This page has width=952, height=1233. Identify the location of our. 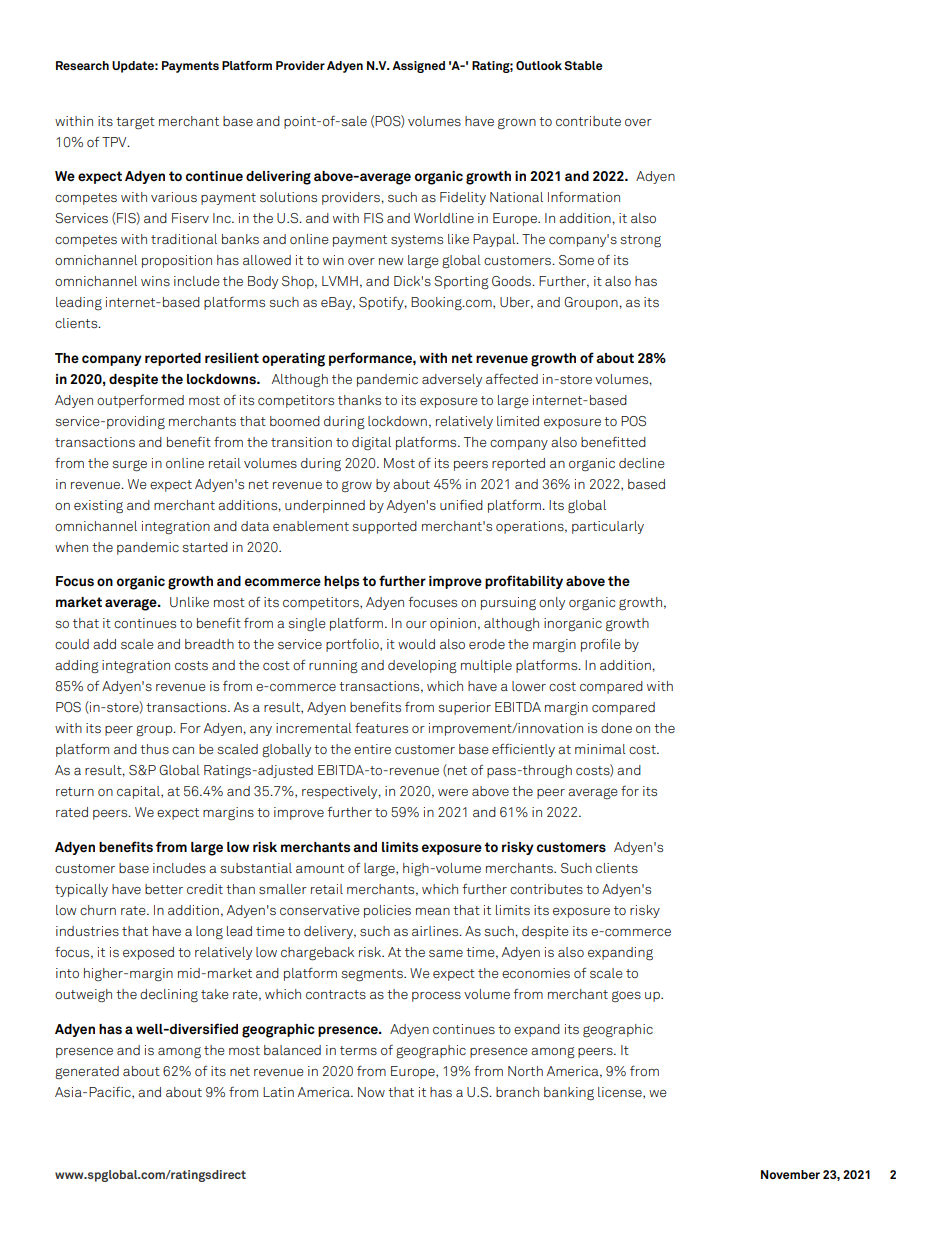
(416, 624).
